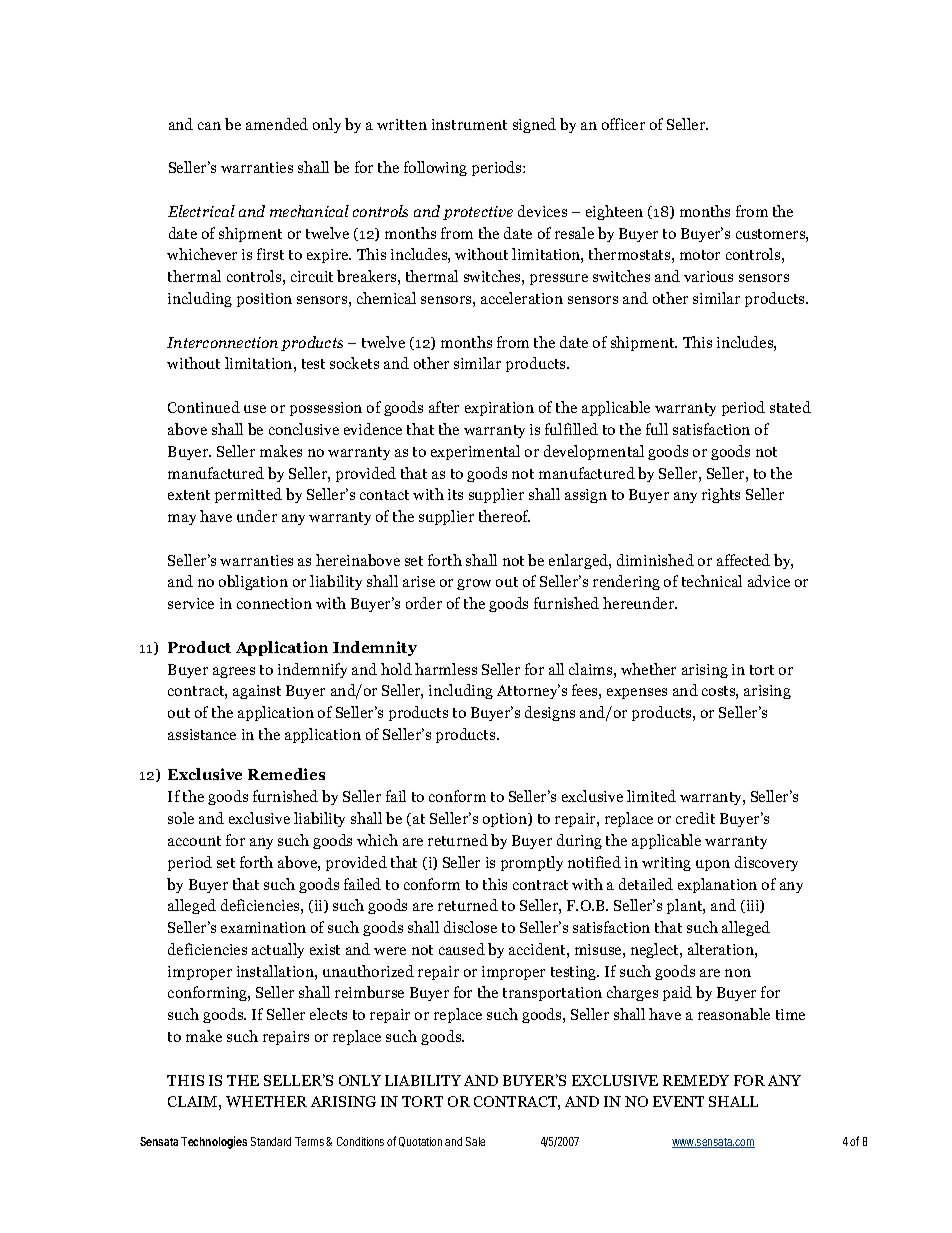 The image size is (952, 1233). I want to click on amended, so click(277, 124).
